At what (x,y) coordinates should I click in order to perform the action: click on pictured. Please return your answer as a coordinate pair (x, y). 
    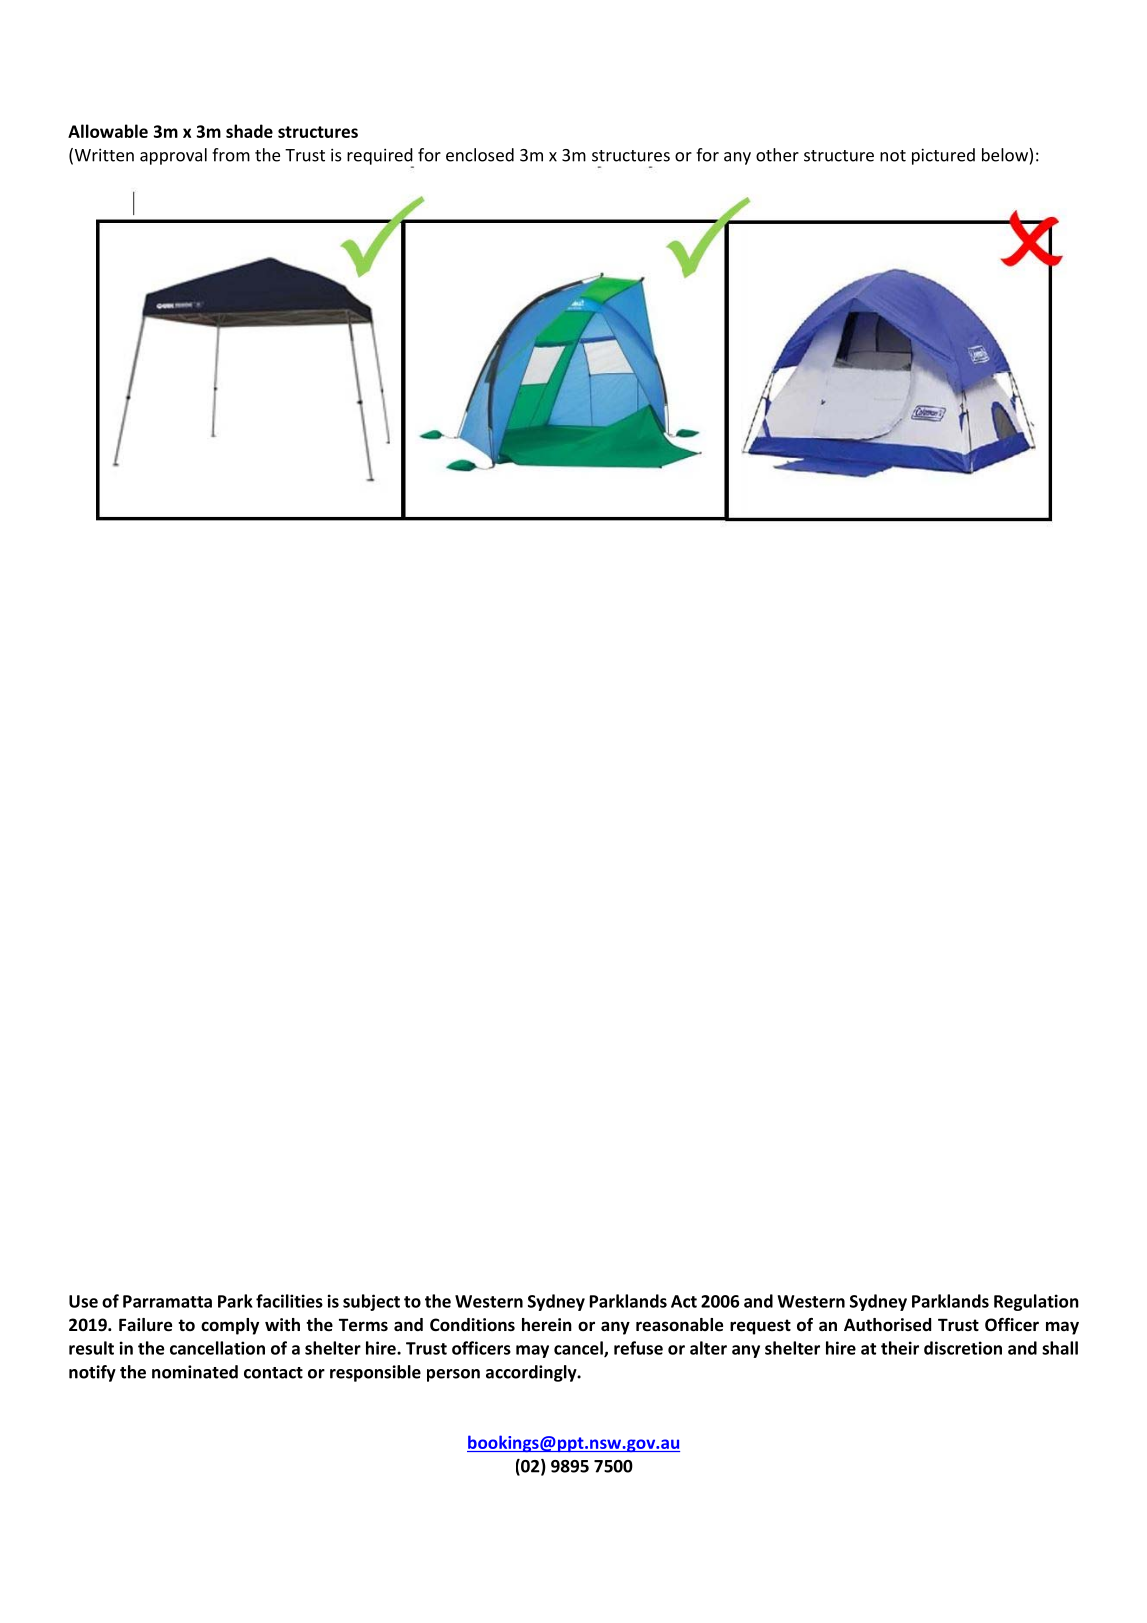
    Looking at the image, I should click on (943, 156).
